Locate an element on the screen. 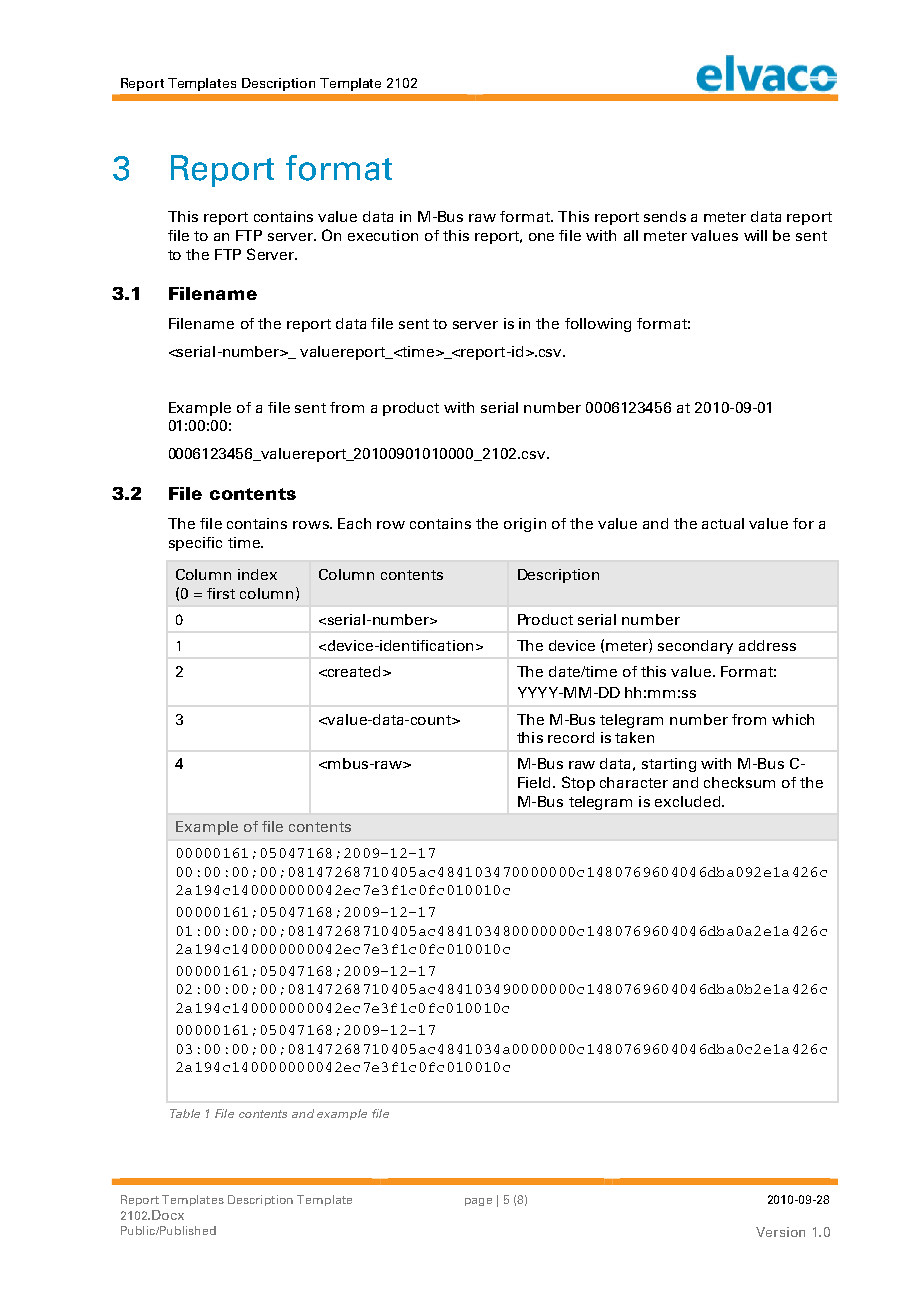 This screenshot has width=924, height=1308. execution is located at coordinates (383, 235).
